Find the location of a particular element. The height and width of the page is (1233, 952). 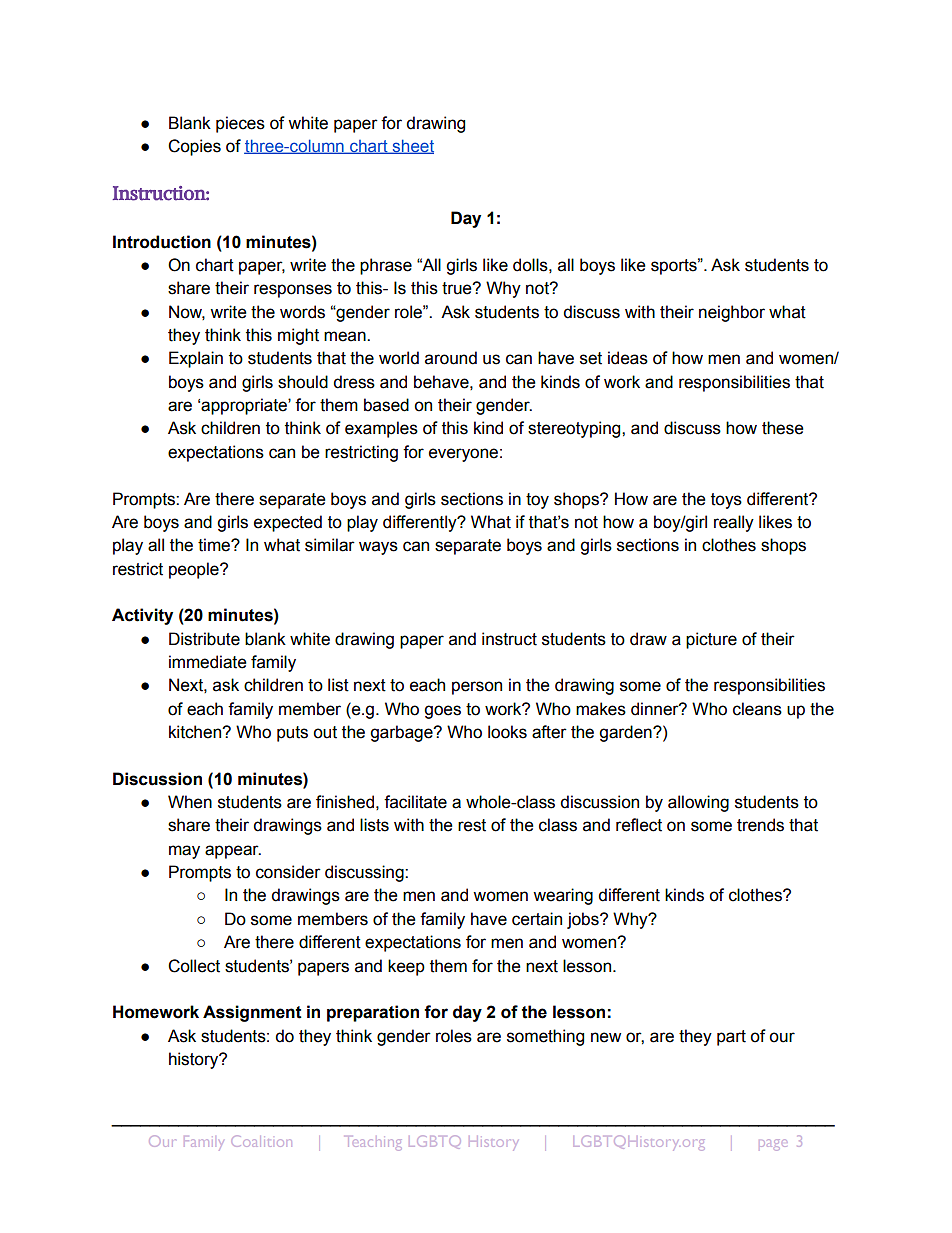

sheet is located at coordinates (412, 146).
